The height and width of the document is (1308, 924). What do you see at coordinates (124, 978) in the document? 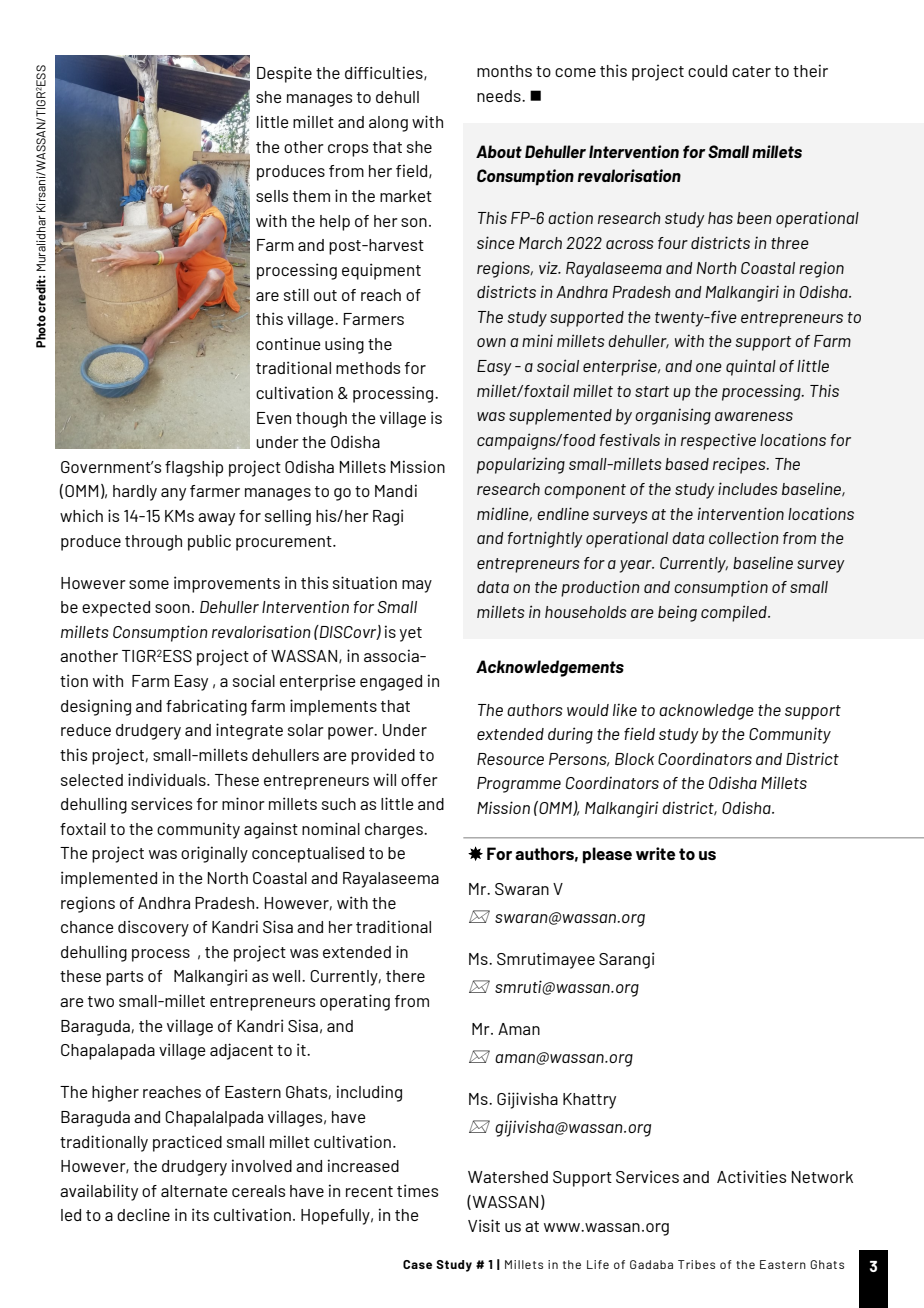
I see `parts` at bounding box center [124, 978].
